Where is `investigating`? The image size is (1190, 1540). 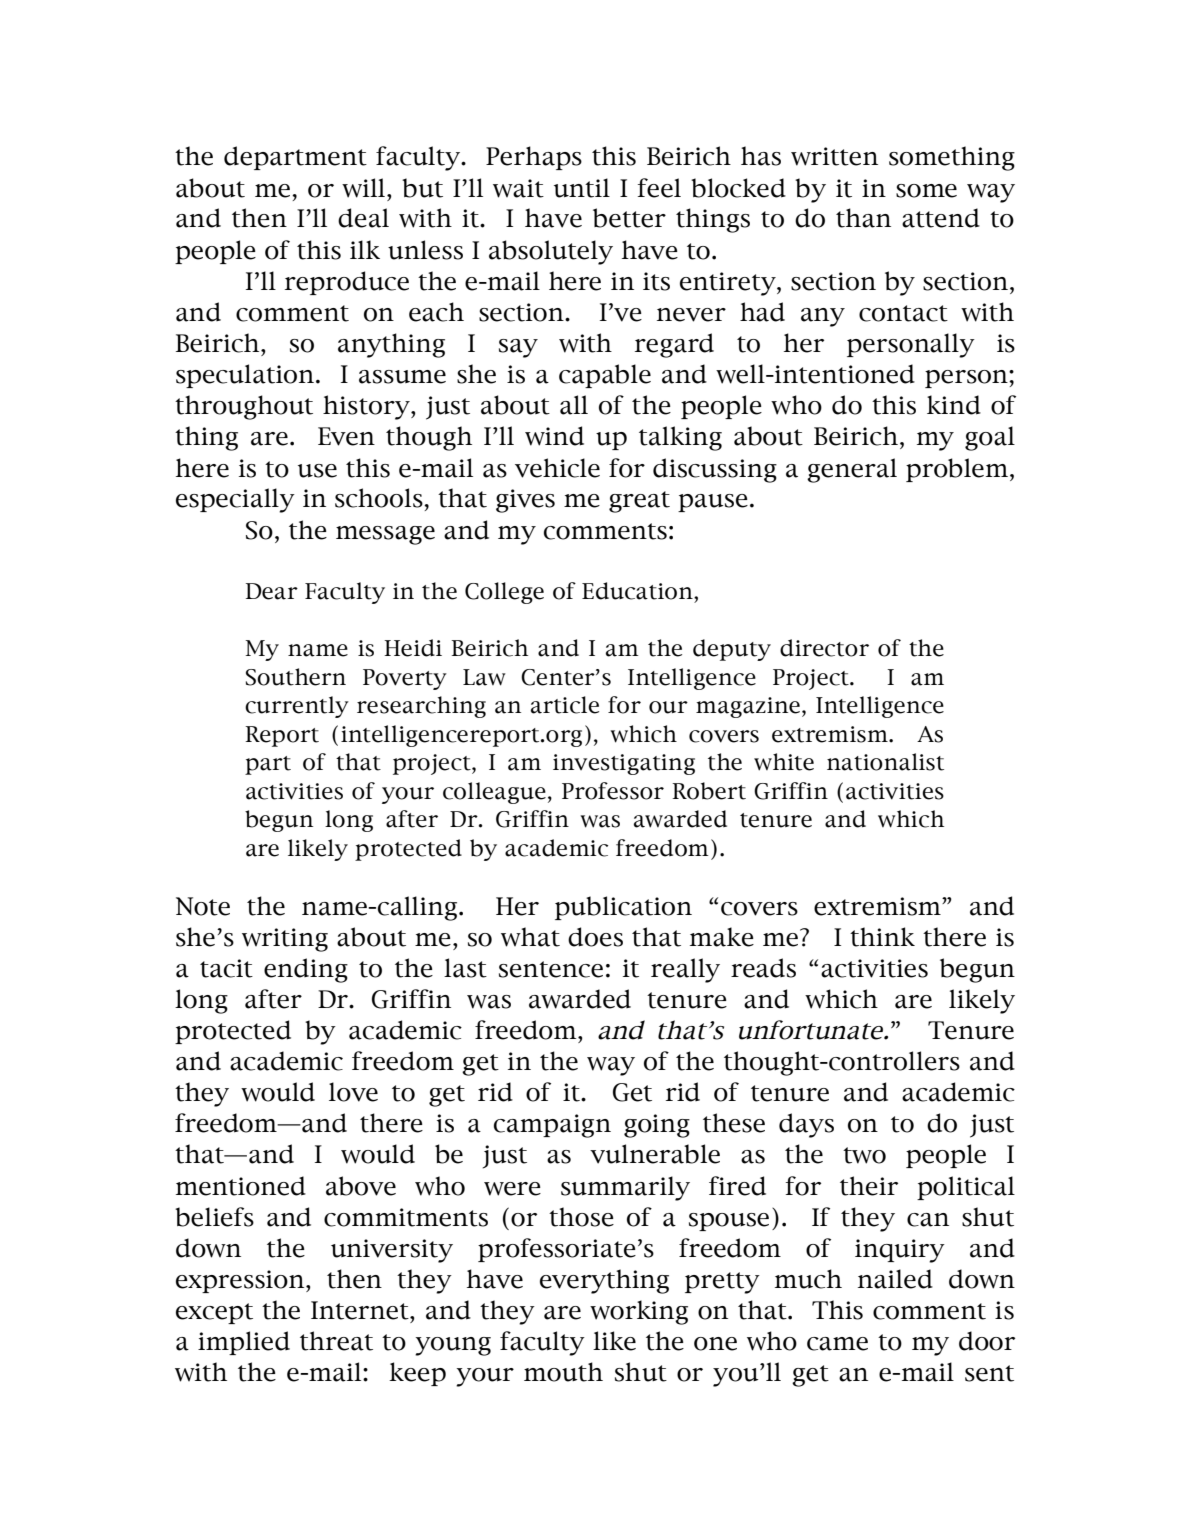 investigating is located at coordinates (624, 764).
